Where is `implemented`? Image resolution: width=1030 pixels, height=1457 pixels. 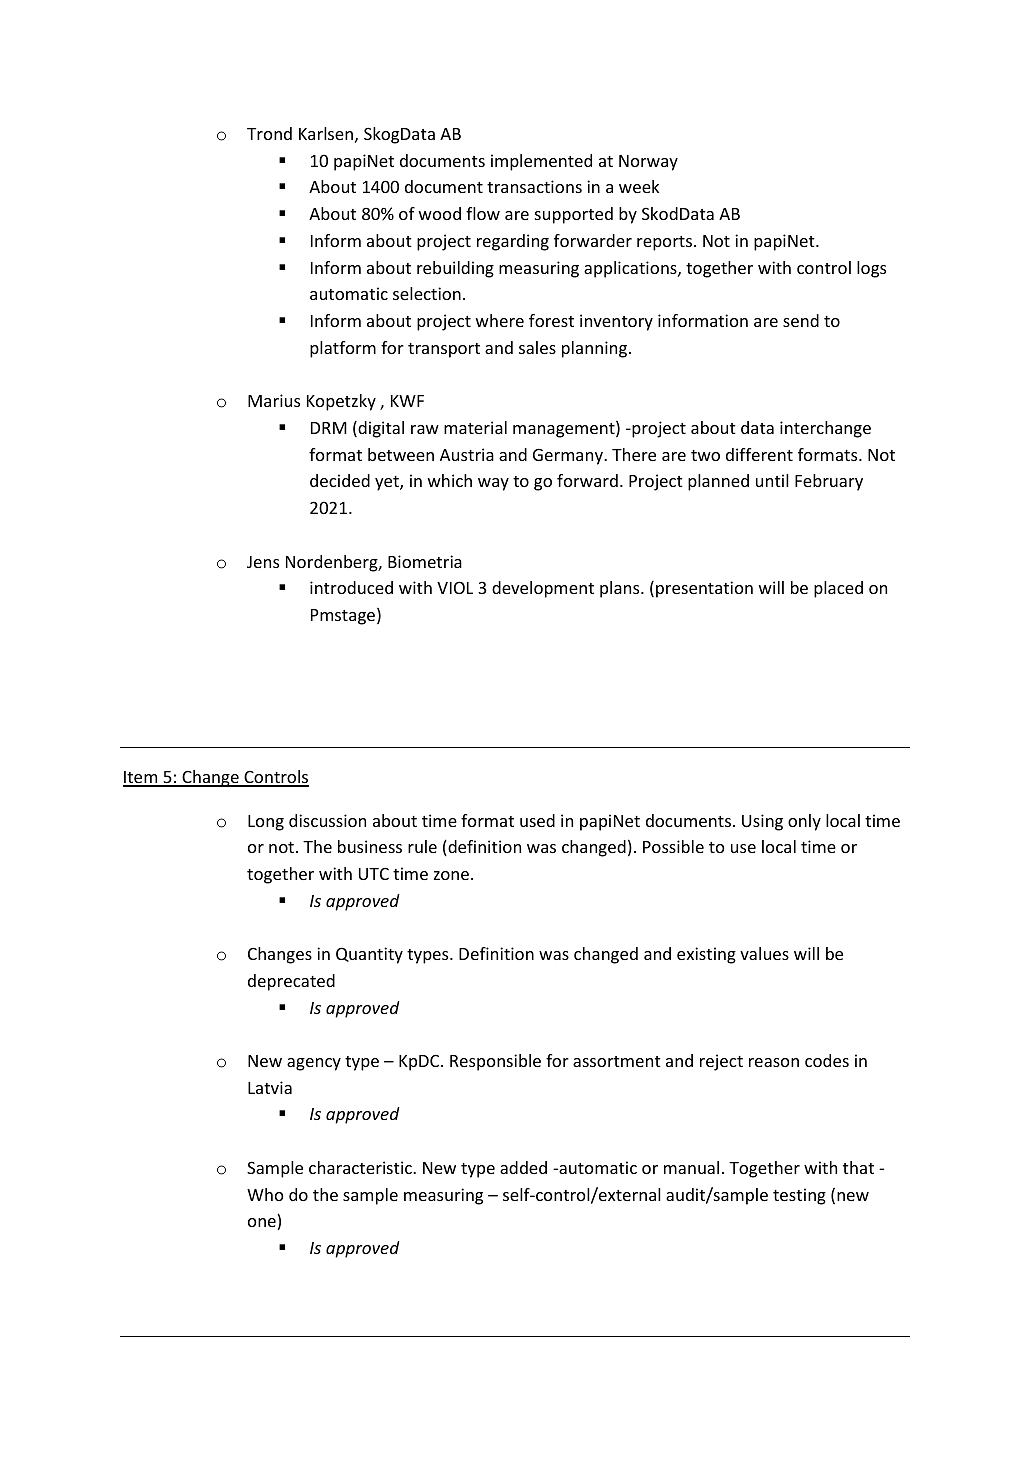
implemented is located at coordinates (541, 162).
